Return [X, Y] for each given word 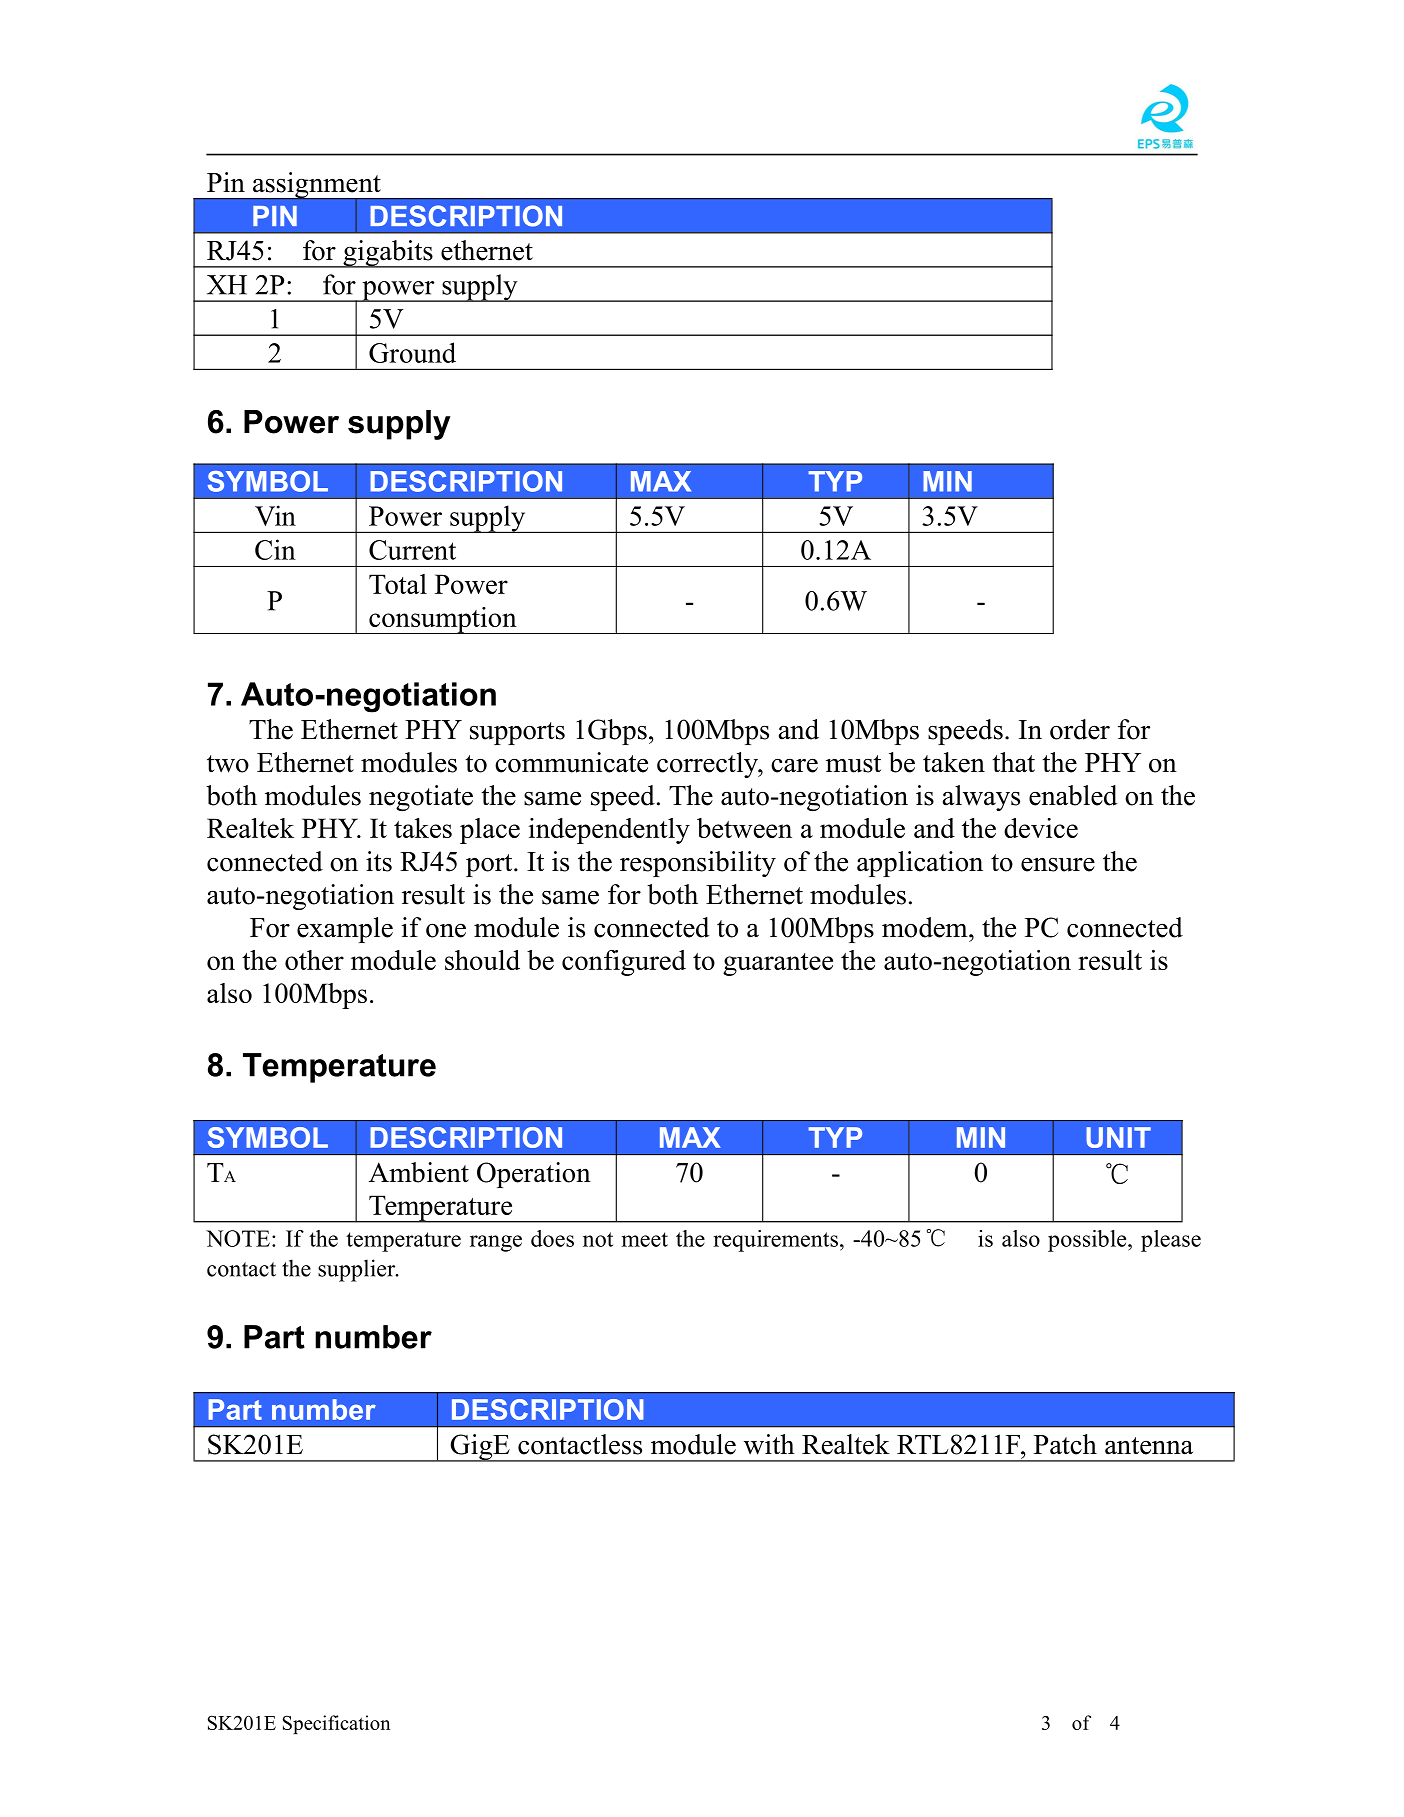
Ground [412, 352]
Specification [336, 1724]
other [314, 960]
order [1080, 729]
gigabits [388, 254]
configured [624, 963]
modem [926, 927]
